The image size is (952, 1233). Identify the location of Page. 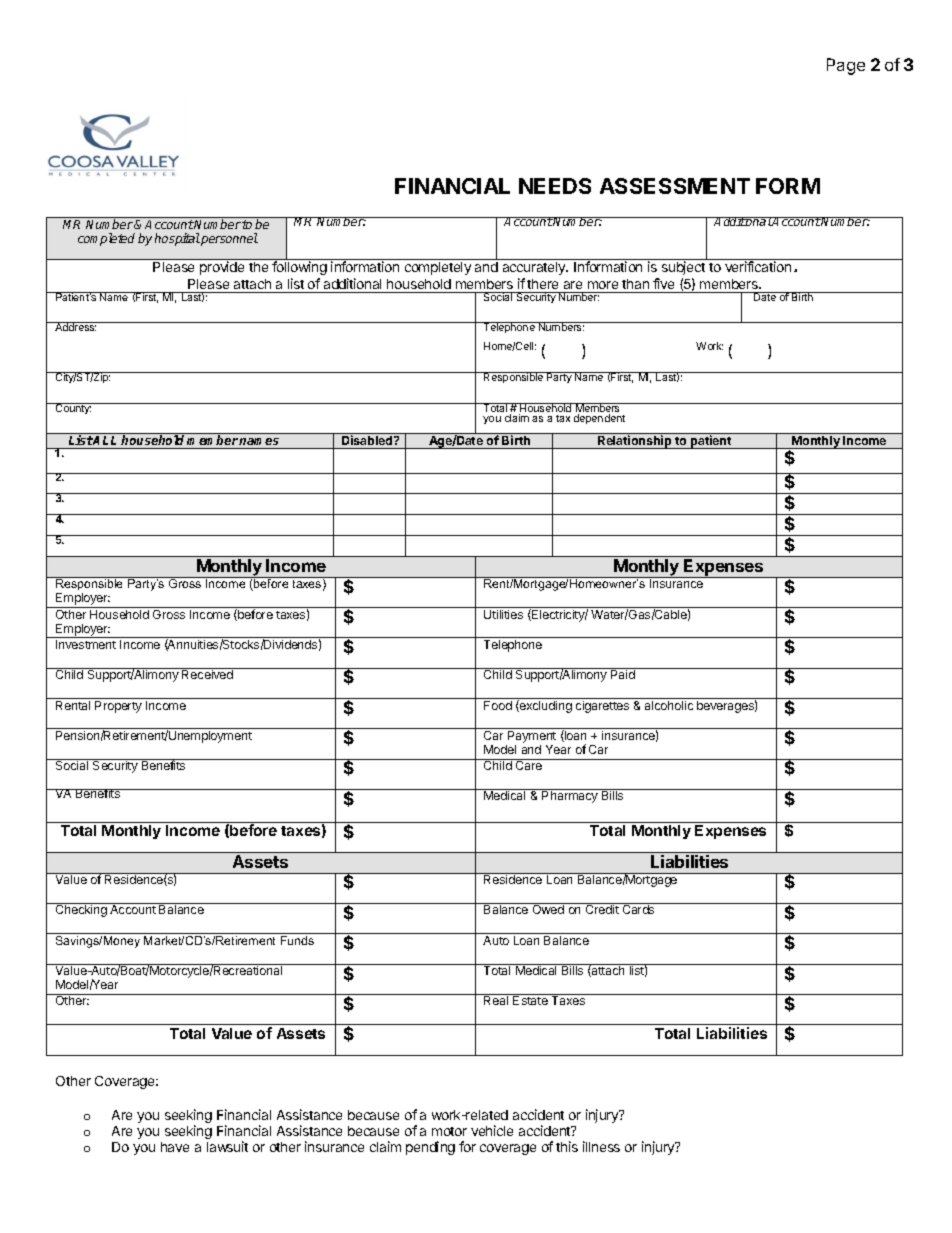
(846, 66).
